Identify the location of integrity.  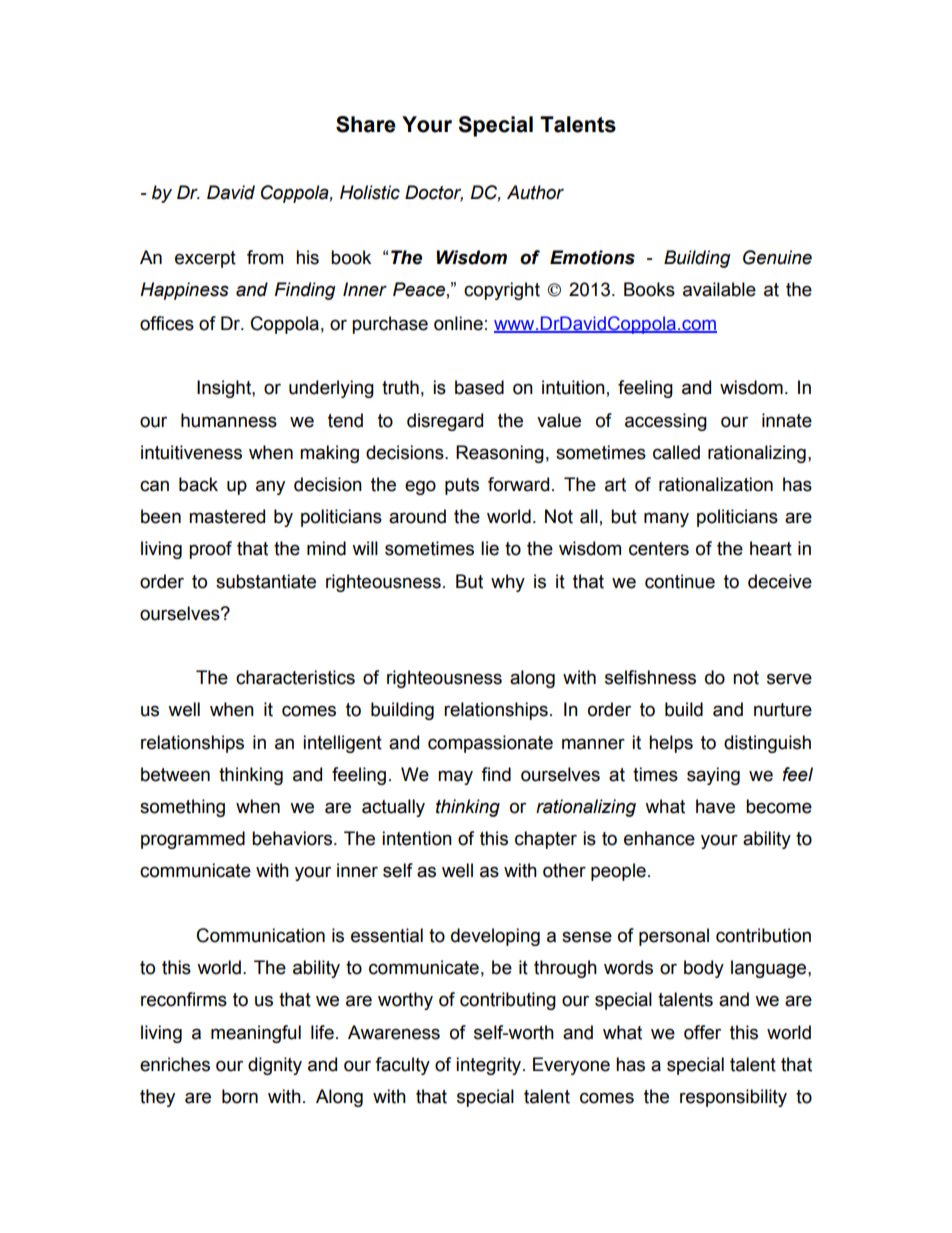
(490, 1066).
